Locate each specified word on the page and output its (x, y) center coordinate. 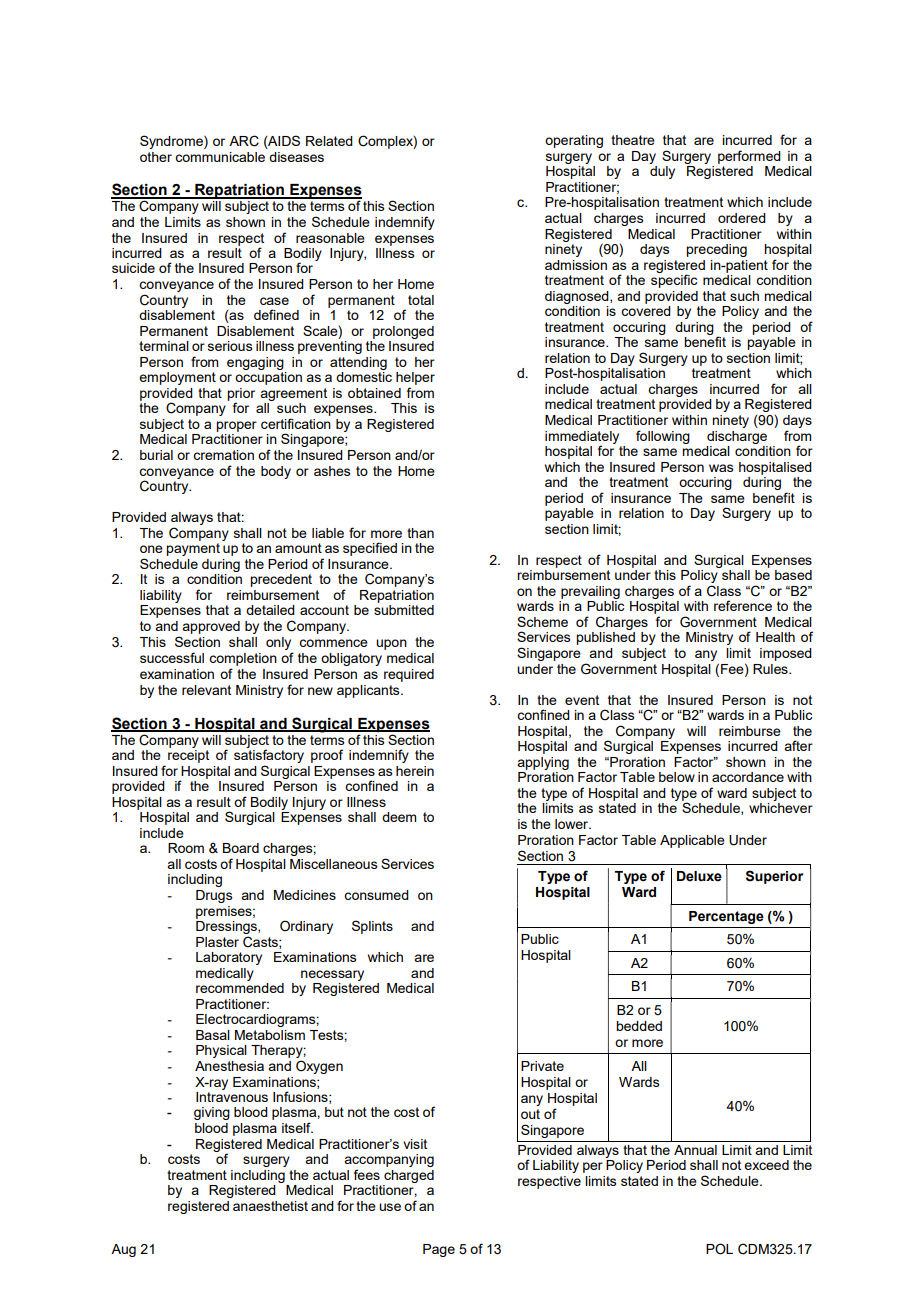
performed (749, 157)
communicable (220, 157)
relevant (206, 690)
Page (439, 1250)
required (409, 675)
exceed (766, 1165)
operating (574, 141)
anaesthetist (270, 1206)
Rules (771, 669)
